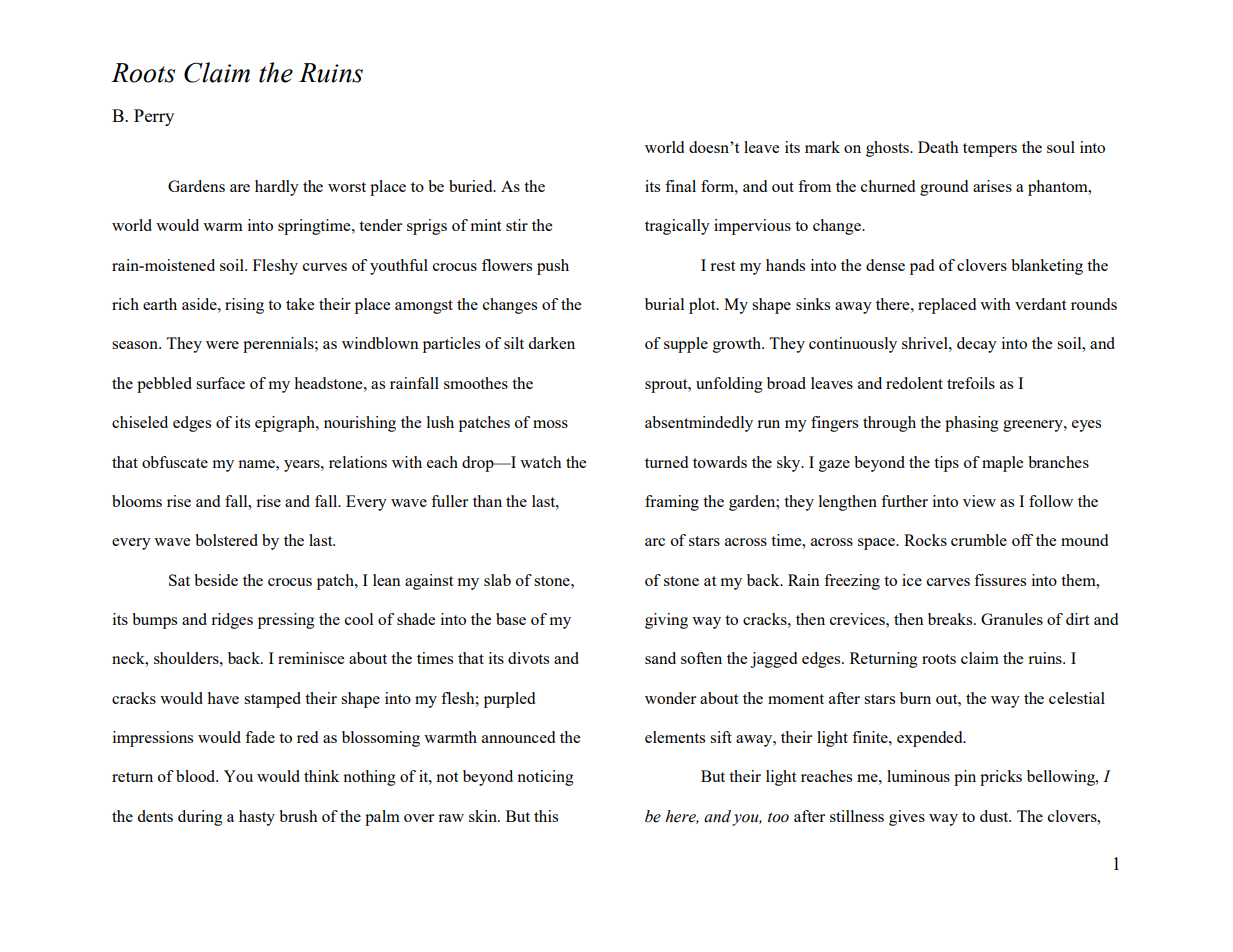  I want to click on pin, so click(965, 778).
